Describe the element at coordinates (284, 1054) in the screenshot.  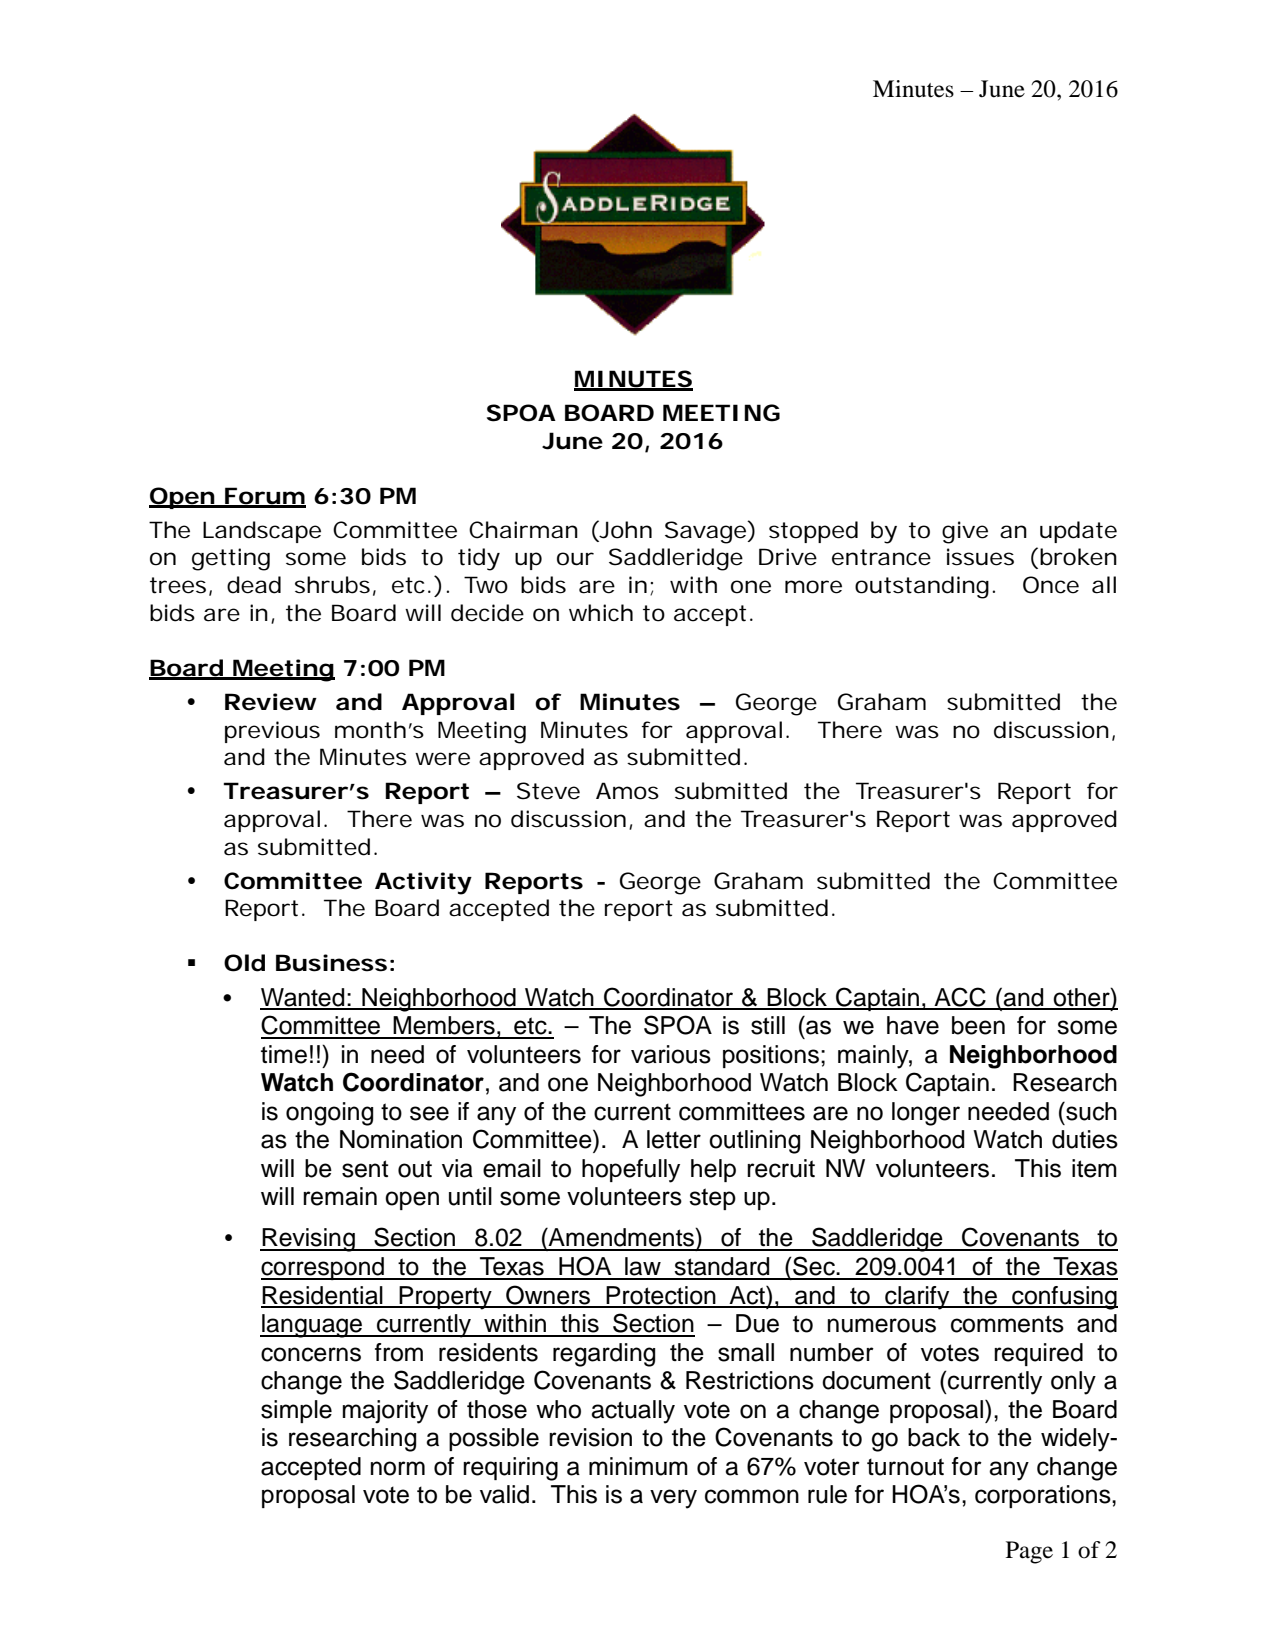
I see `time` at that location.
